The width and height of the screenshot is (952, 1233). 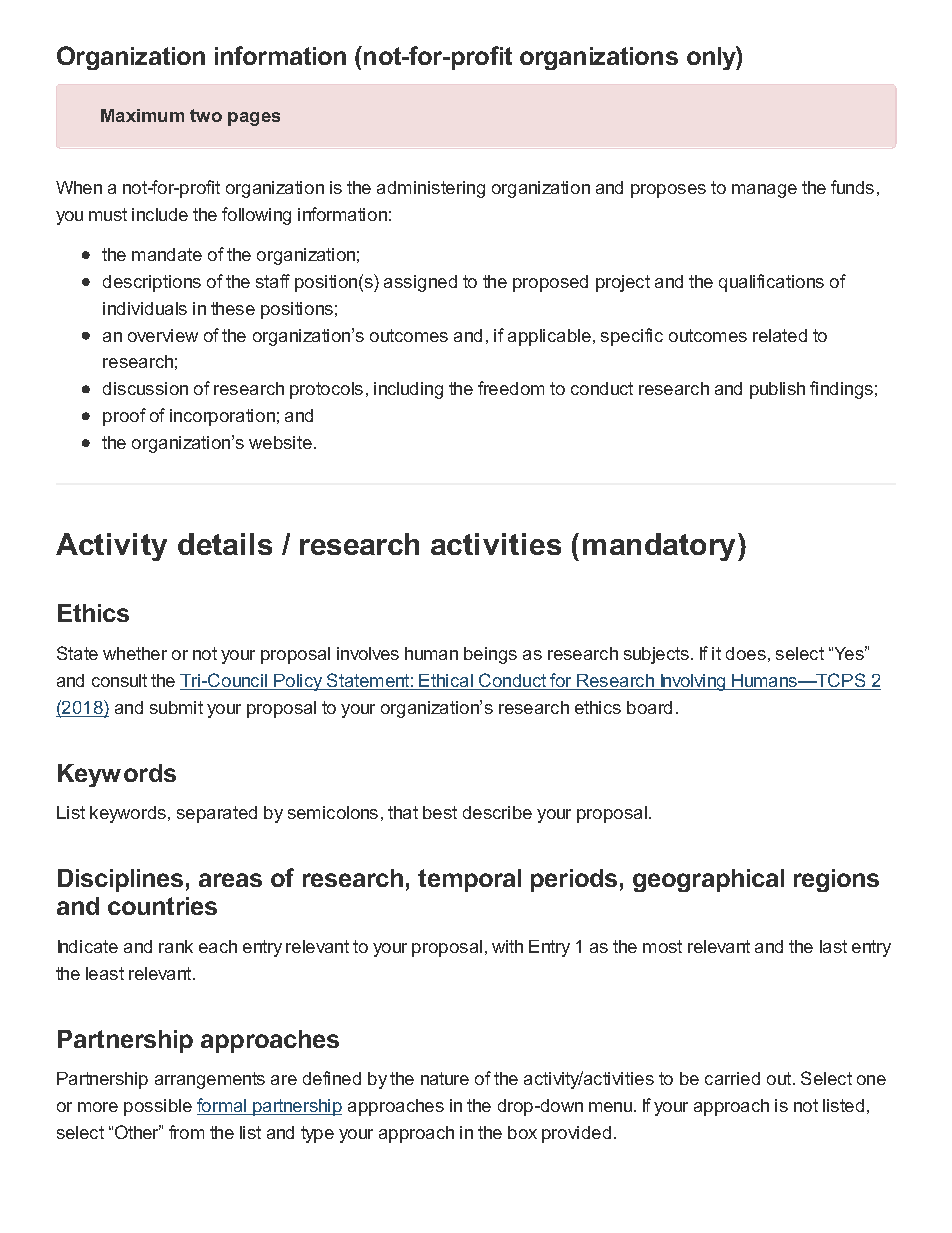 I want to click on carried, so click(x=732, y=1078).
